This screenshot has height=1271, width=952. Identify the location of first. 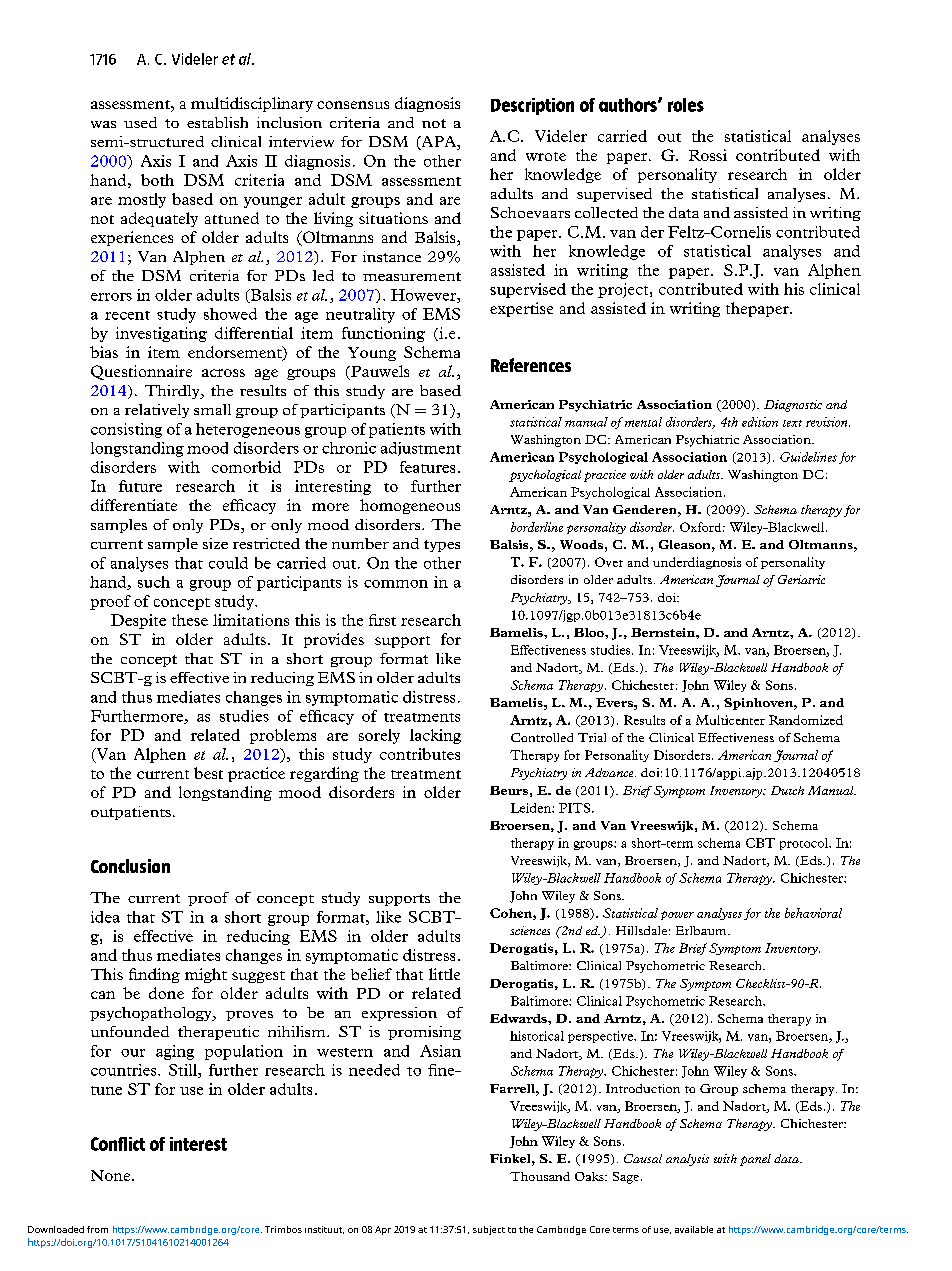
(382, 620).
